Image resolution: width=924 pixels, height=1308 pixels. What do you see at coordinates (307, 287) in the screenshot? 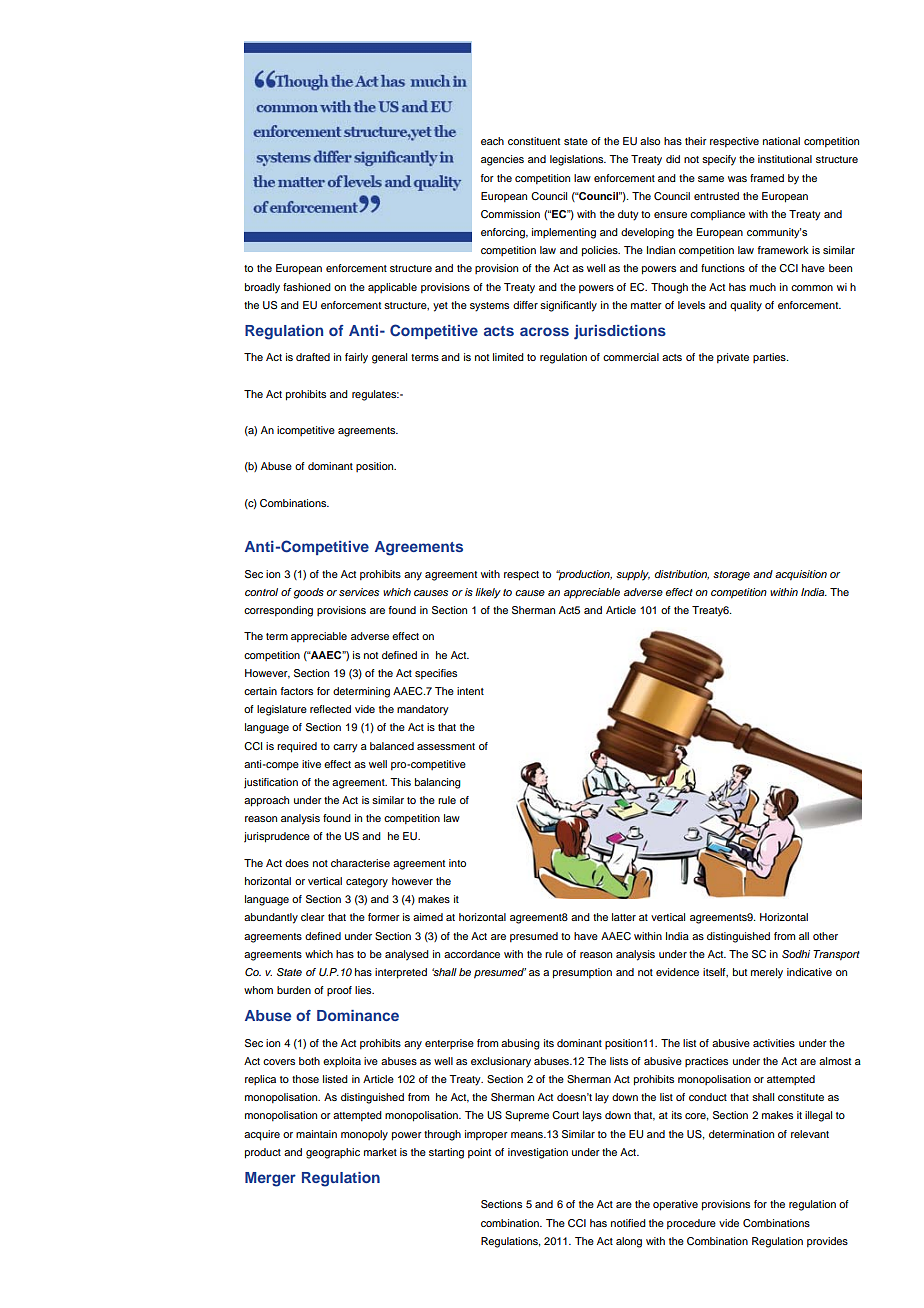
I see `fashioned` at bounding box center [307, 287].
